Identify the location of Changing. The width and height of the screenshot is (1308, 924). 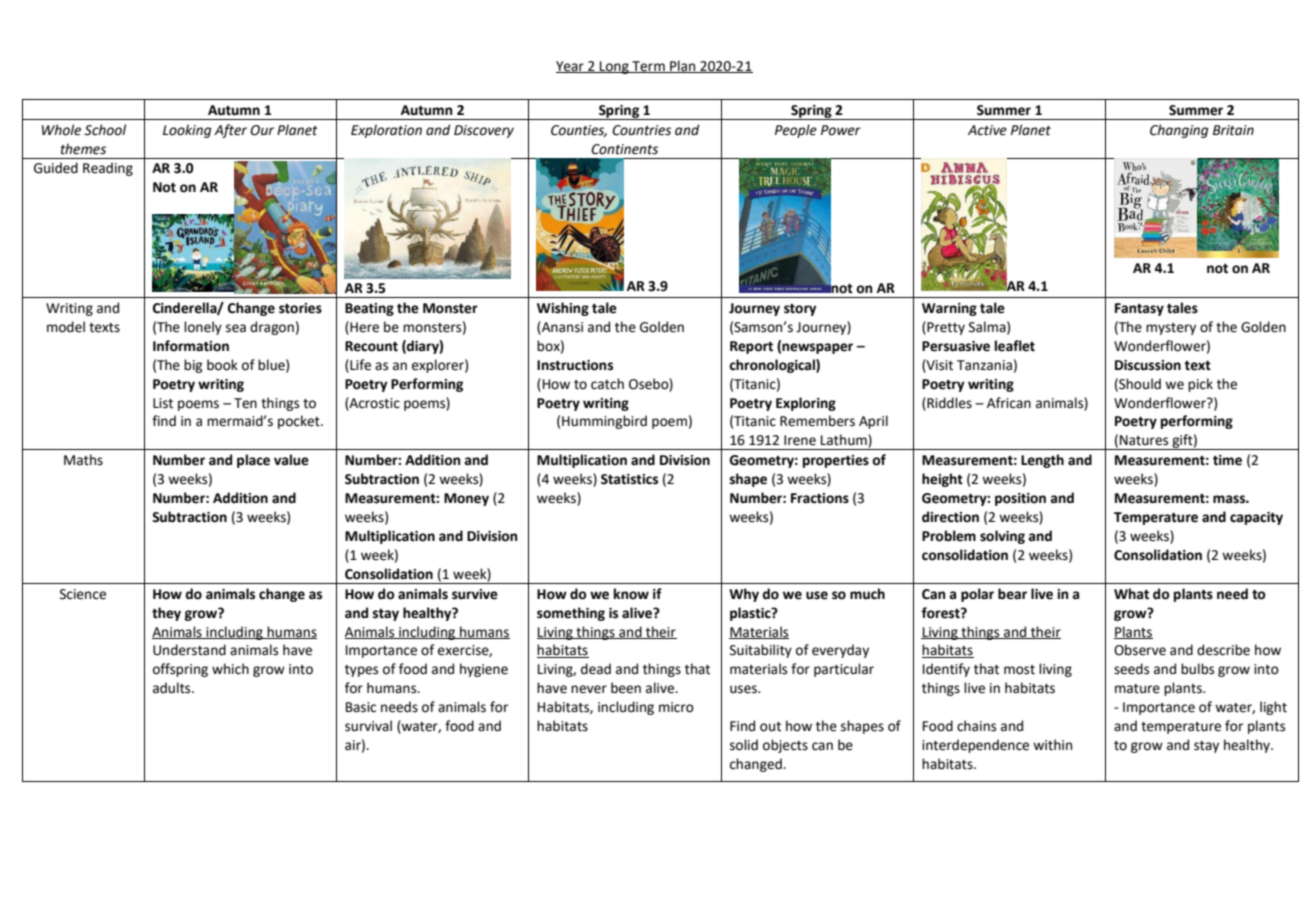
(1179, 131).
